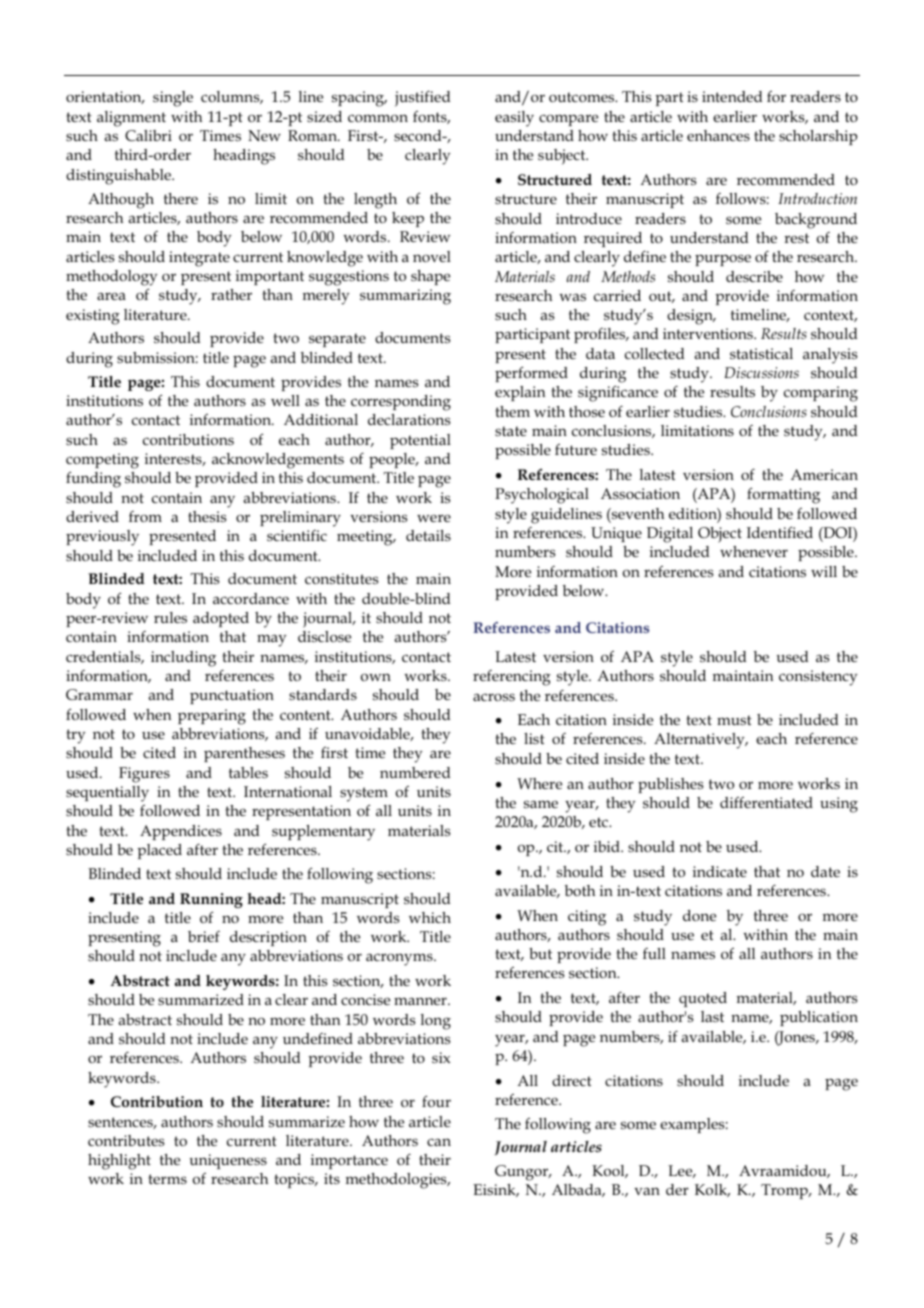 The width and height of the screenshot is (924, 1308). I want to click on terms, so click(168, 1179).
